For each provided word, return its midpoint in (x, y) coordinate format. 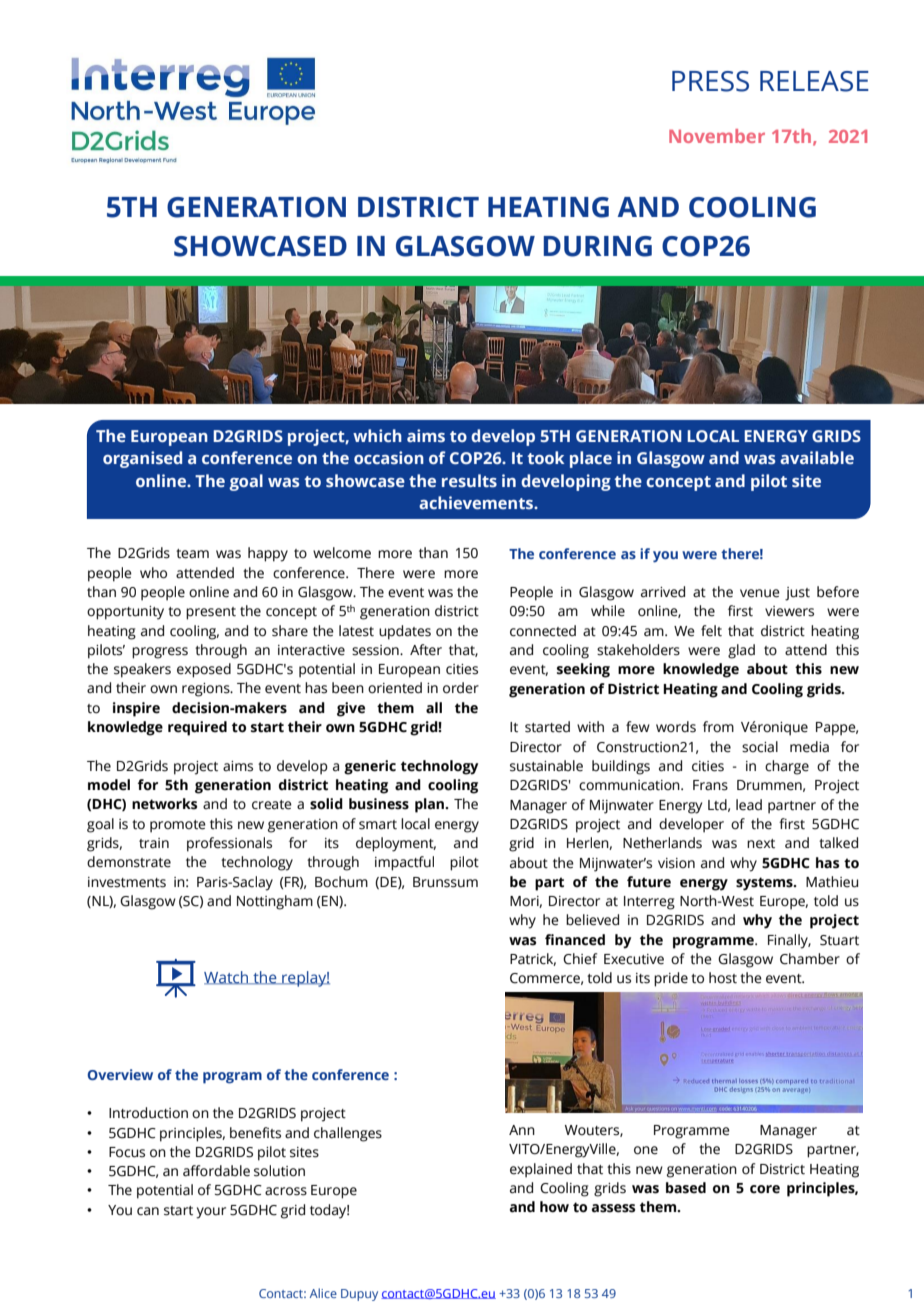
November (717, 136)
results (469, 480)
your (211, 1213)
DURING (598, 246)
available (817, 457)
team (192, 554)
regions (207, 690)
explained (541, 1170)
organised (142, 459)
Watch (227, 978)
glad (741, 651)
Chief (580, 959)
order (461, 688)
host (723, 978)
